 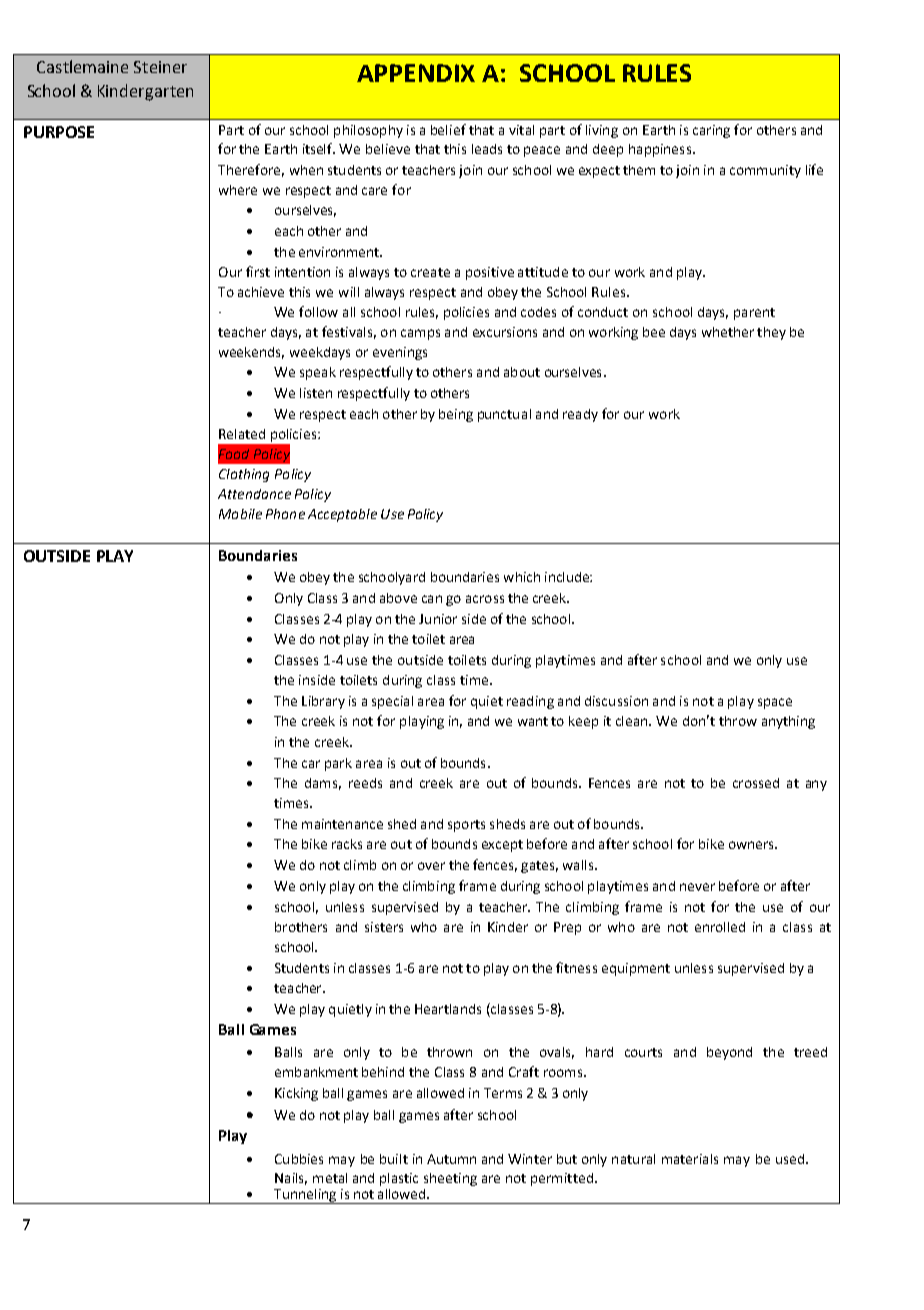 What do you see at coordinates (711, 131) in the screenshot?
I see `caring` at bounding box center [711, 131].
